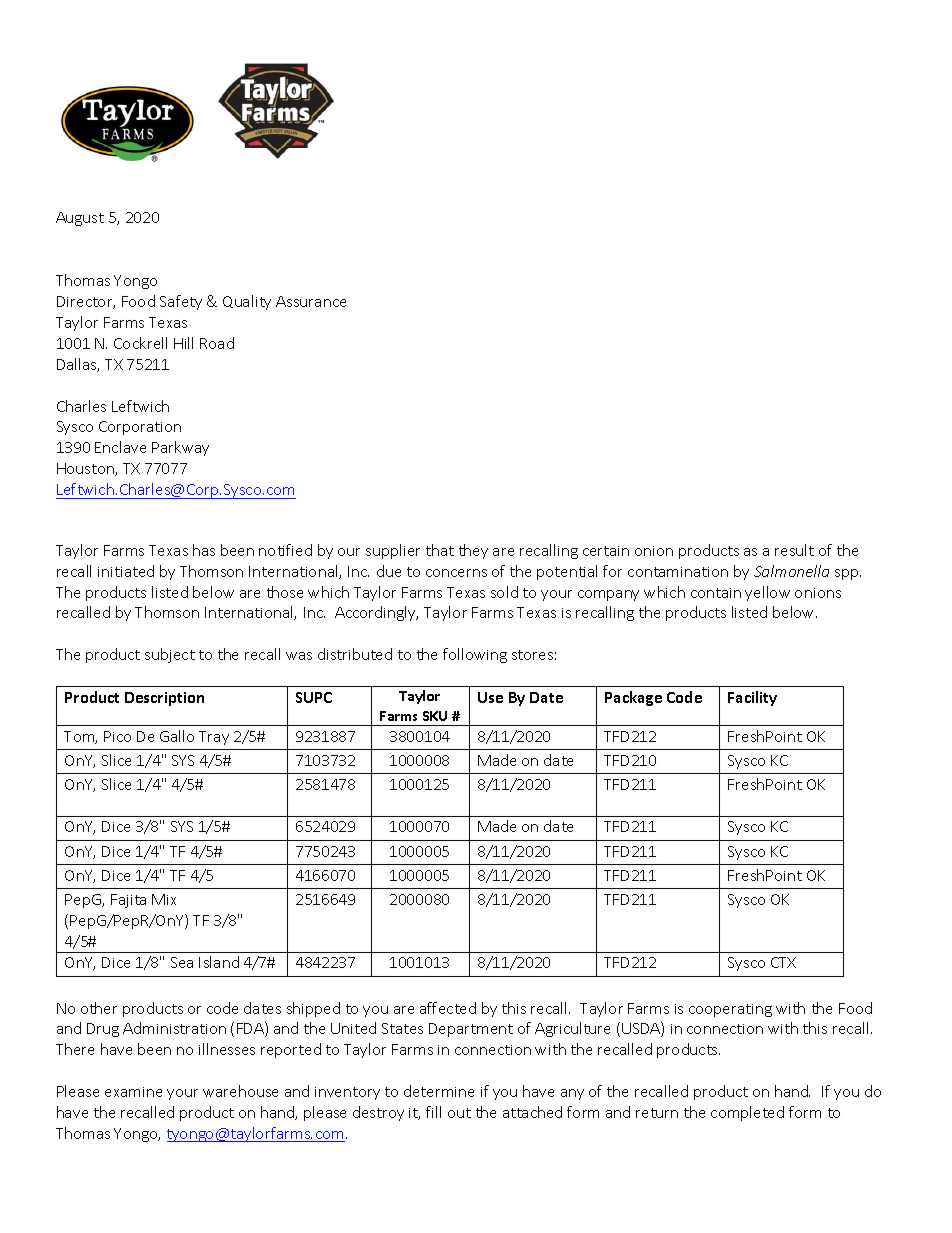 This image has width=952, height=1233. Describe the element at coordinates (747, 1113) in the image. I see `completed` at that location.
